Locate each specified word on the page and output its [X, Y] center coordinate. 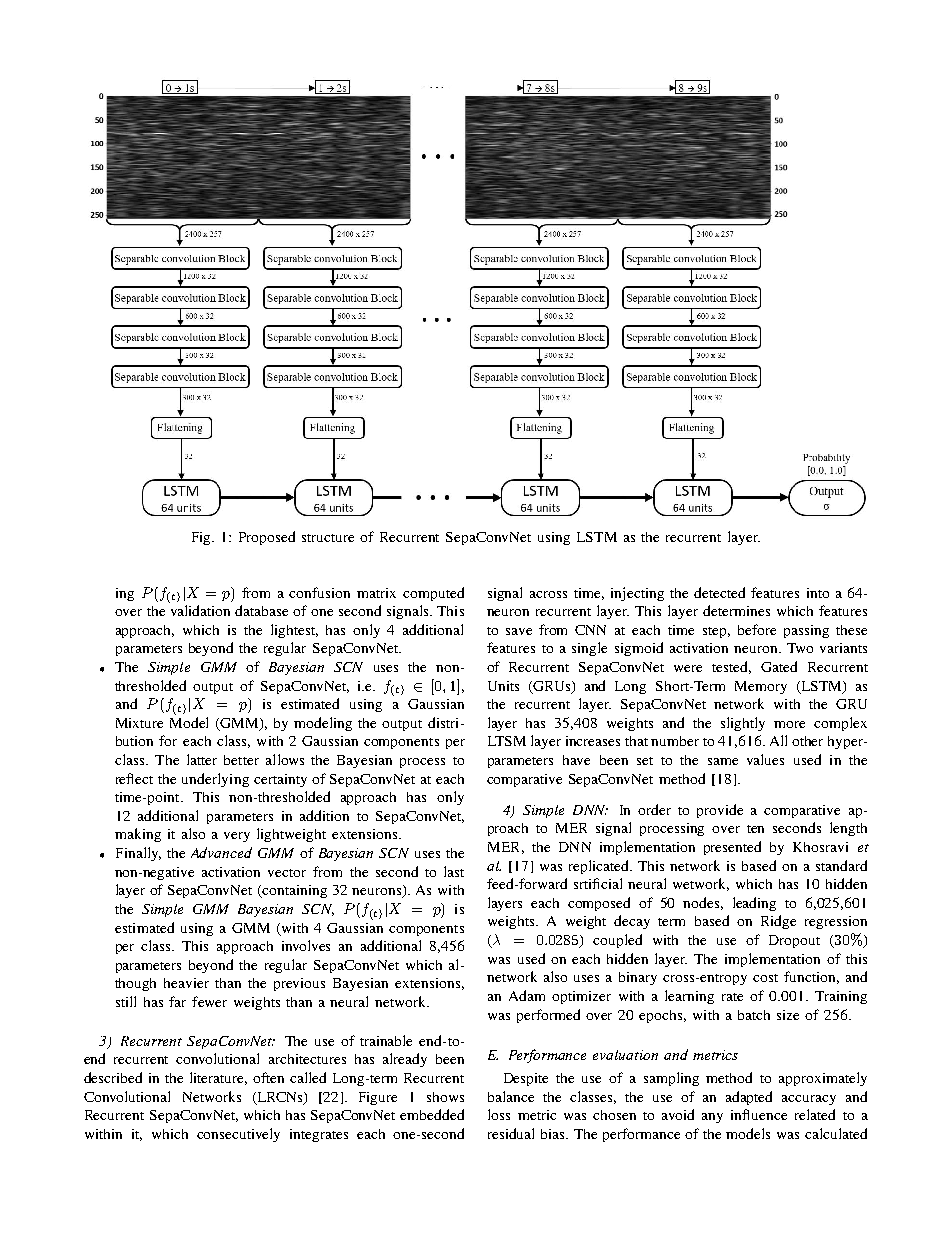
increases [593, 741]
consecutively [238, 1135]
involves [306, 945]
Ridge [778, 922]
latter [202, 759]
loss [499, 1114]
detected [719, 592]
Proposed [267, 538]
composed [599, 904]
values [765, 759]
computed [433, 594]
